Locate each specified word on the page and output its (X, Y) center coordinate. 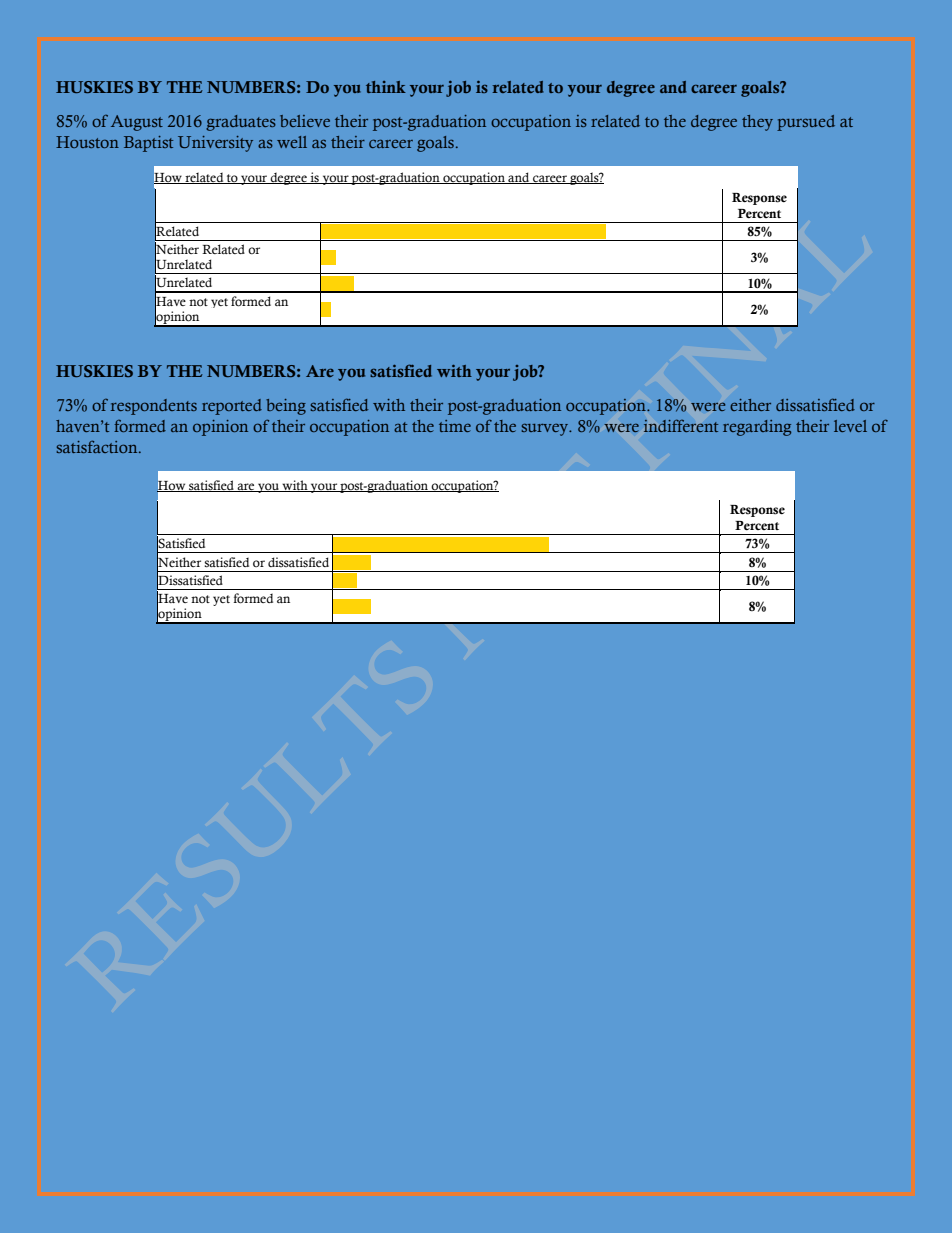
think (386, 87)
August (137, 123)
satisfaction (98, 446)
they (757, 123)
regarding (757, 428)
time (455, 426)
